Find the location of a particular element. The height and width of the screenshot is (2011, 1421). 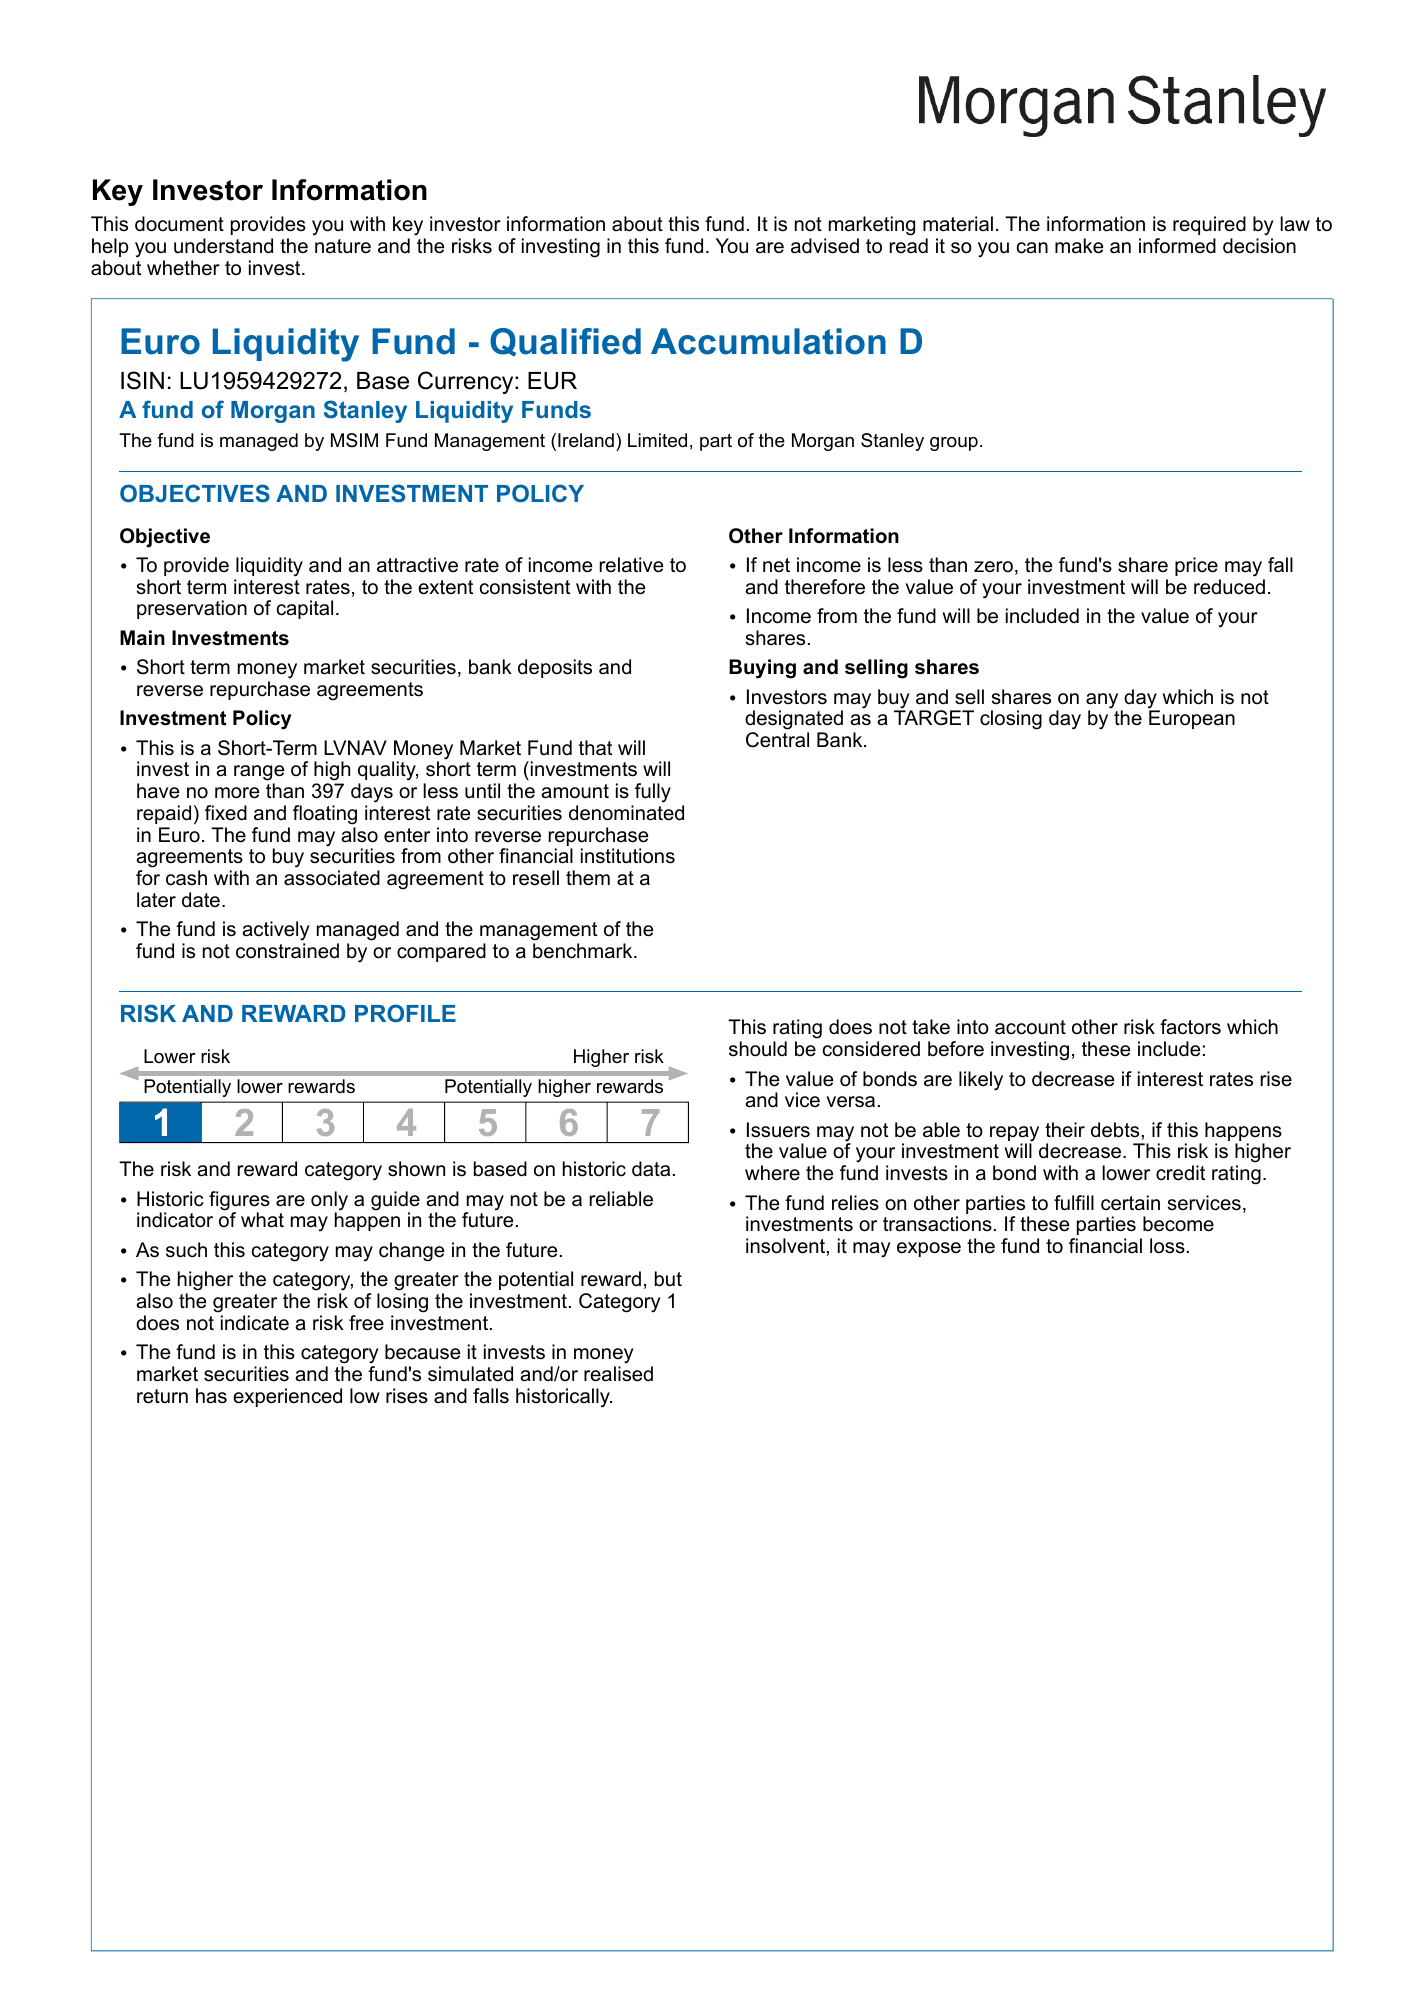

experienced is located at coordinates (287, 1397).
